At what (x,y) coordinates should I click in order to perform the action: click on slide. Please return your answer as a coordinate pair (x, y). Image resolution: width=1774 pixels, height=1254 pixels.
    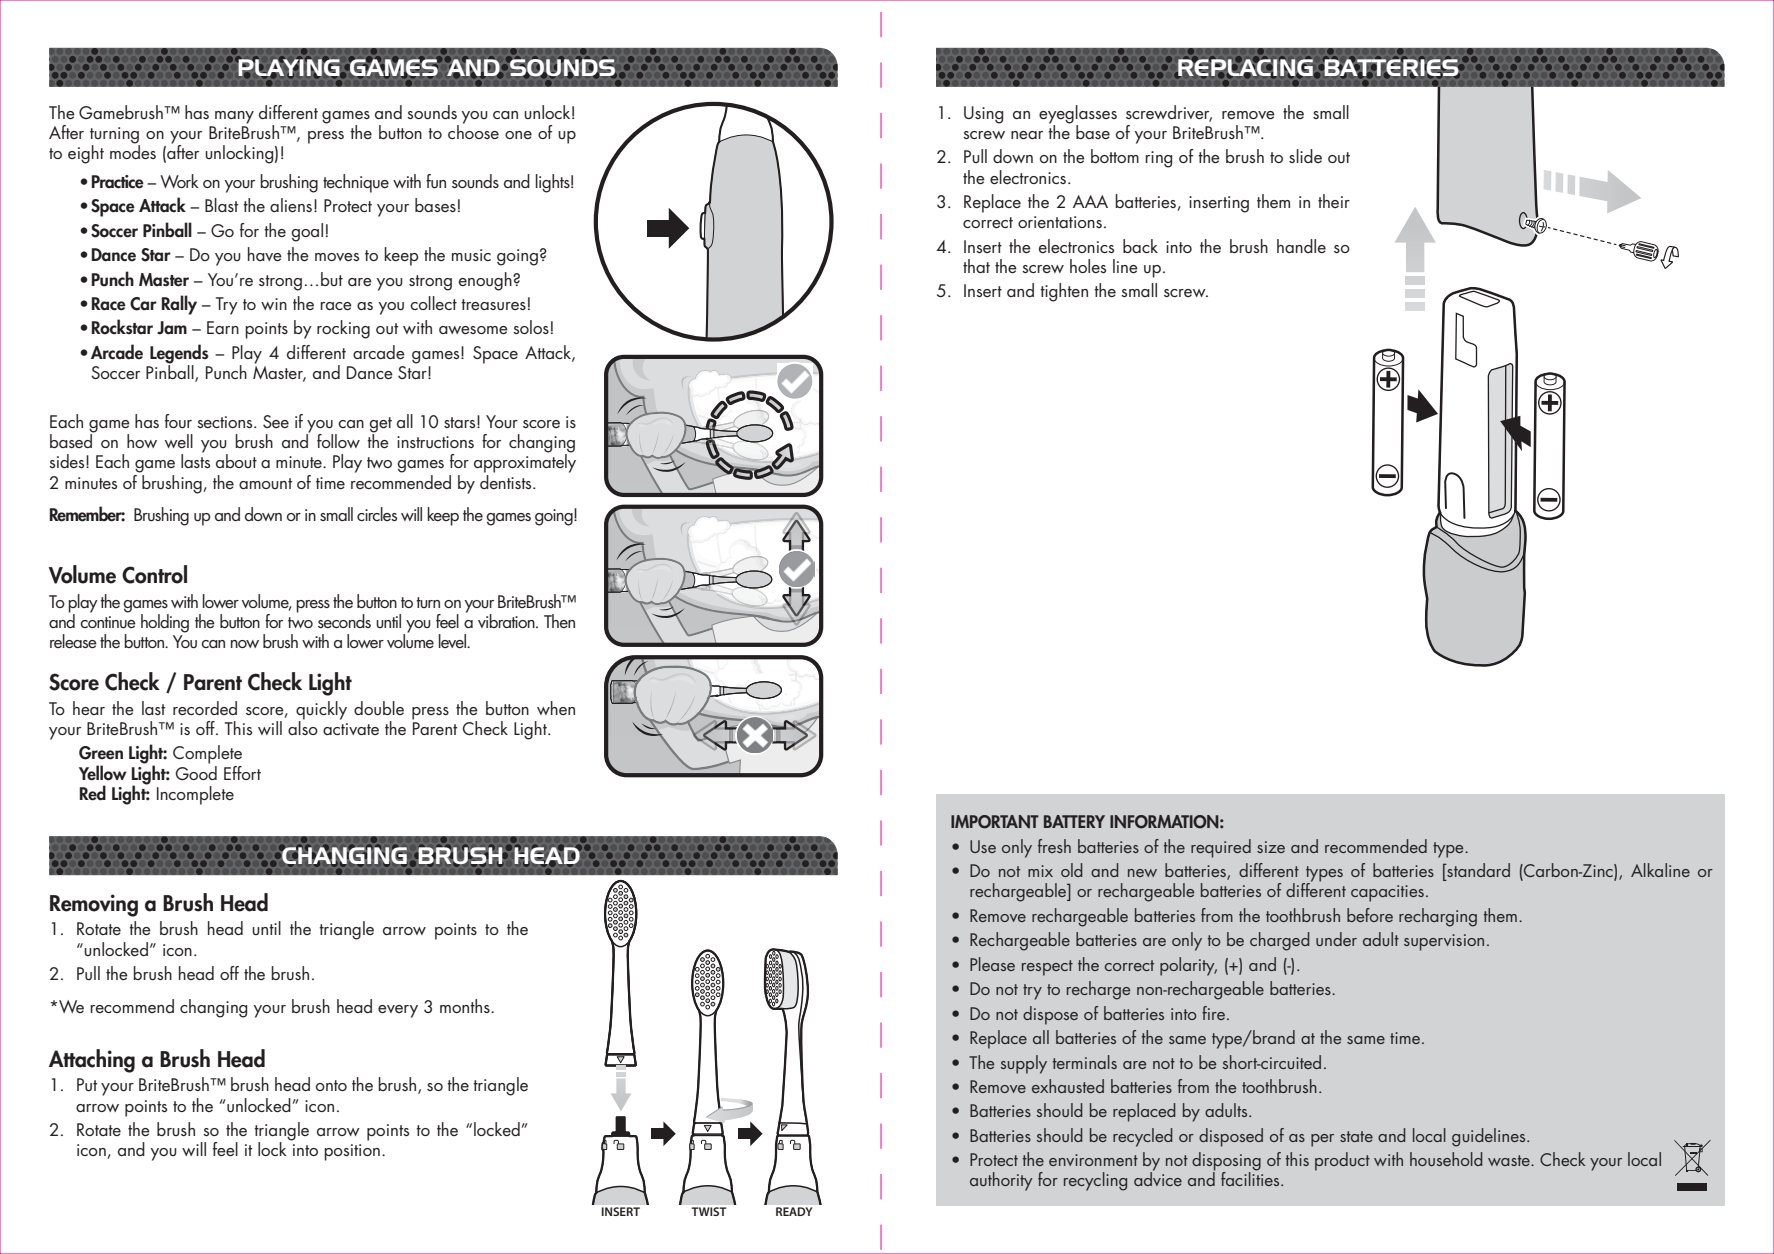
    Looking at the image, I should click on (1305, 156).
